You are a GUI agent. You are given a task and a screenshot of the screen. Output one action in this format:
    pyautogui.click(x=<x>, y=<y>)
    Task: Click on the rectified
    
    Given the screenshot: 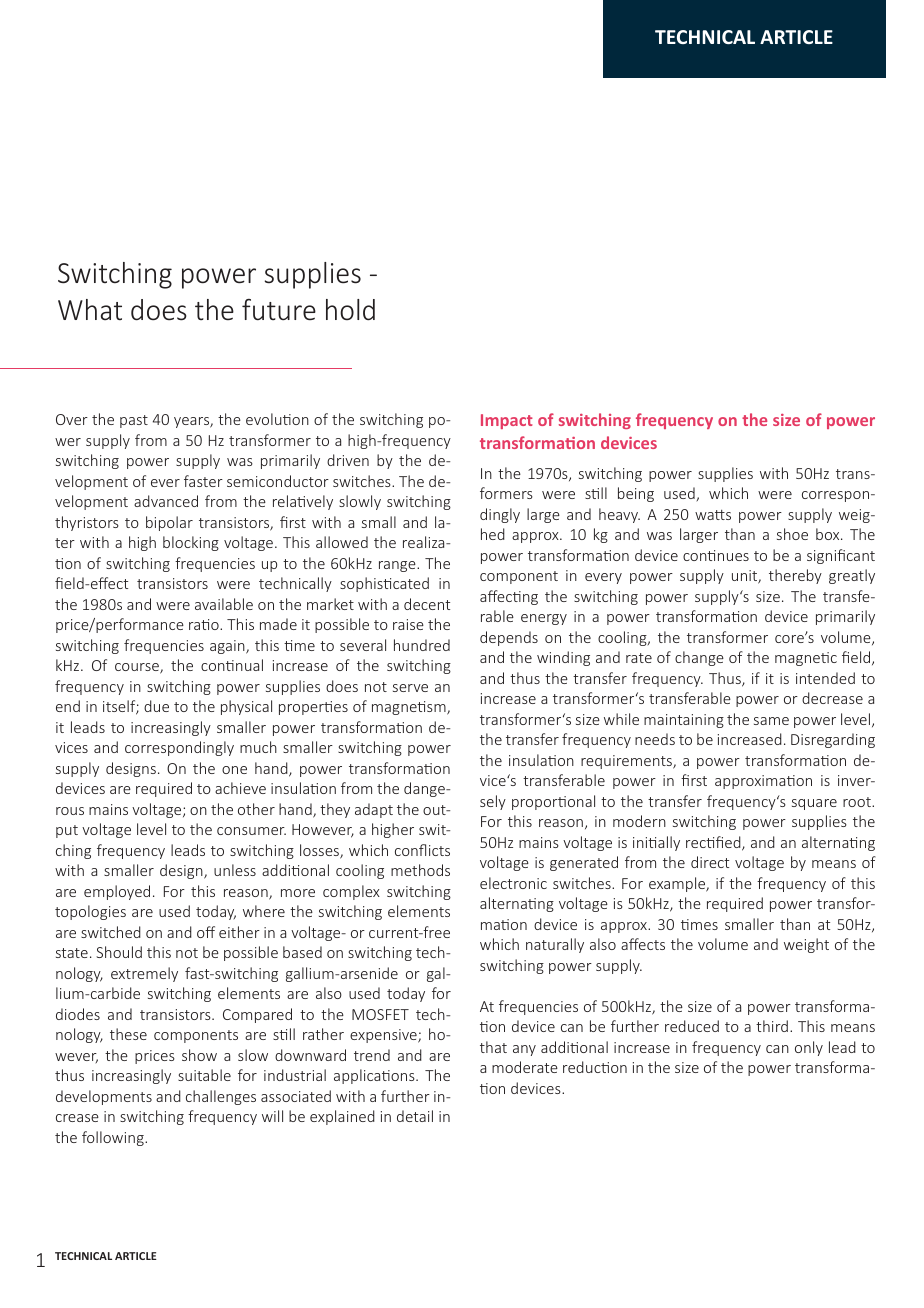 What is the action you would take?
    pyautogui.click(x=714, y=843)
